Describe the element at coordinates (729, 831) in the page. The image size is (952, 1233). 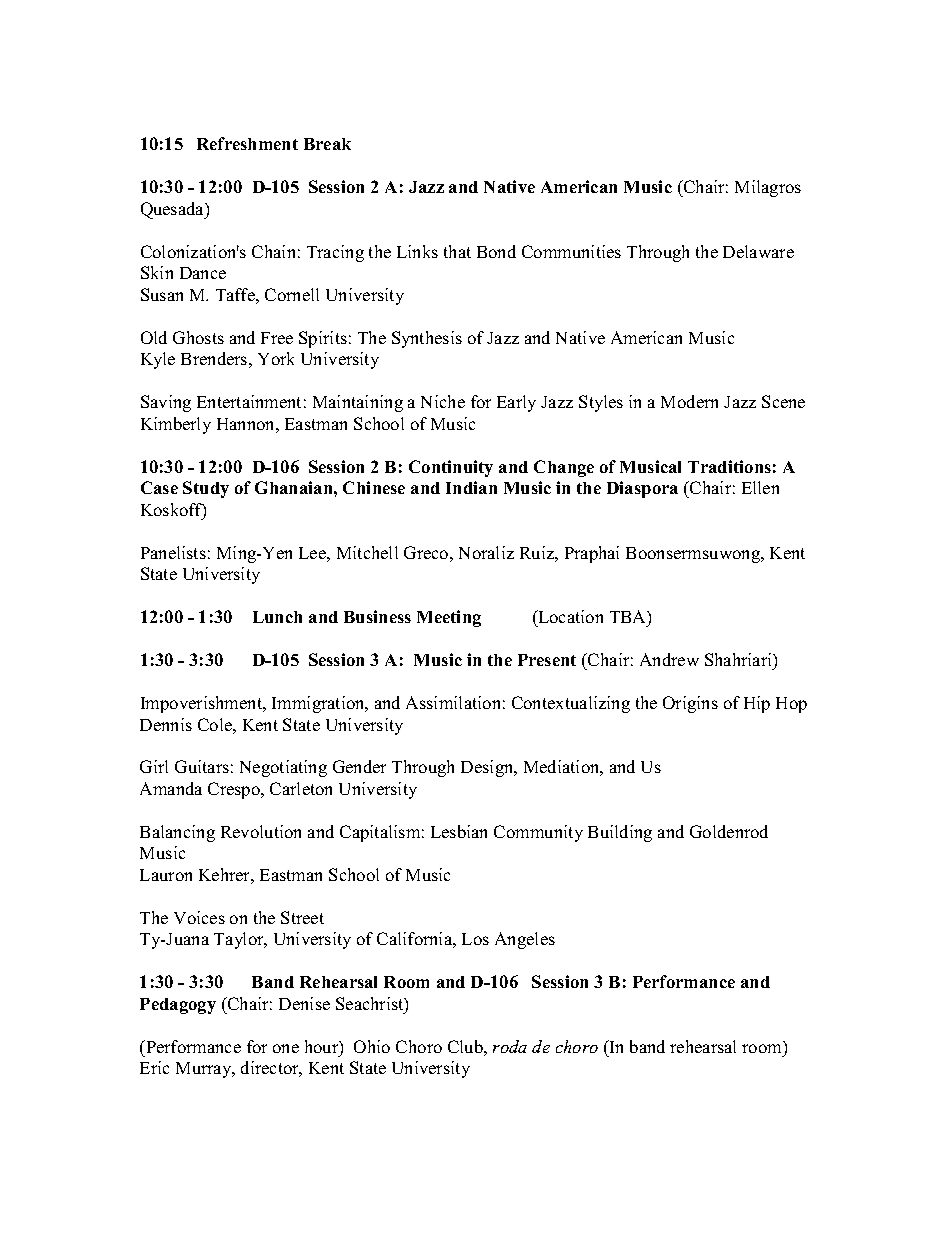
I see `Goldenrod` at that location.
